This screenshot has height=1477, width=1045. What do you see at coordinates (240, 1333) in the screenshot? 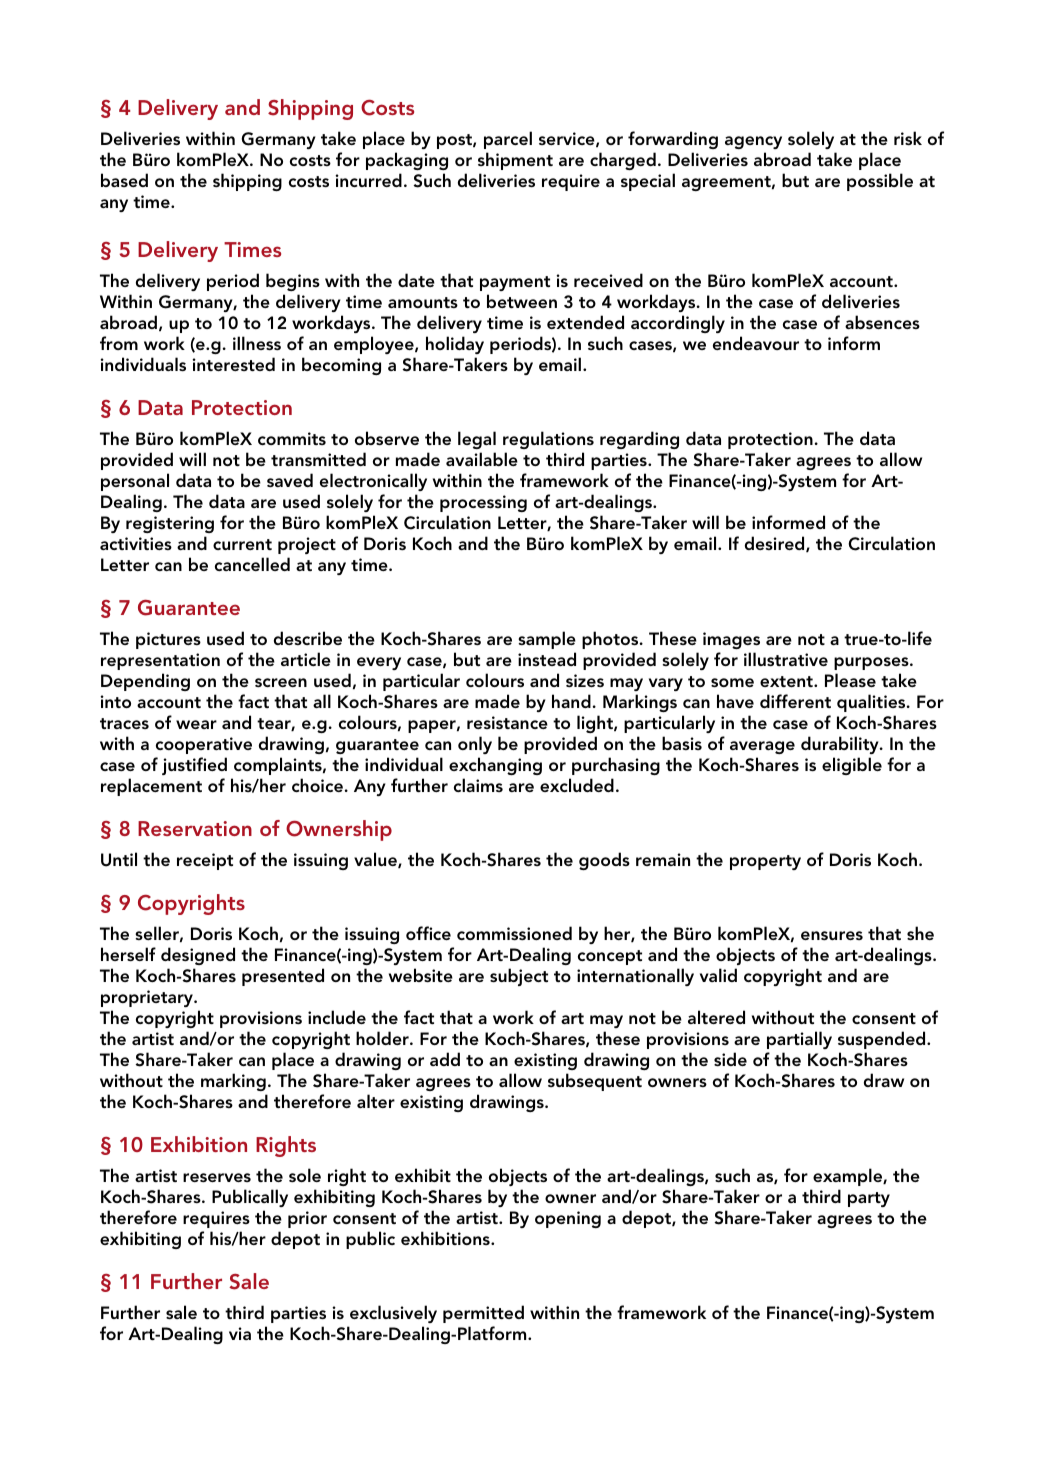
I see `via` at bounding box center [240, 1333].
